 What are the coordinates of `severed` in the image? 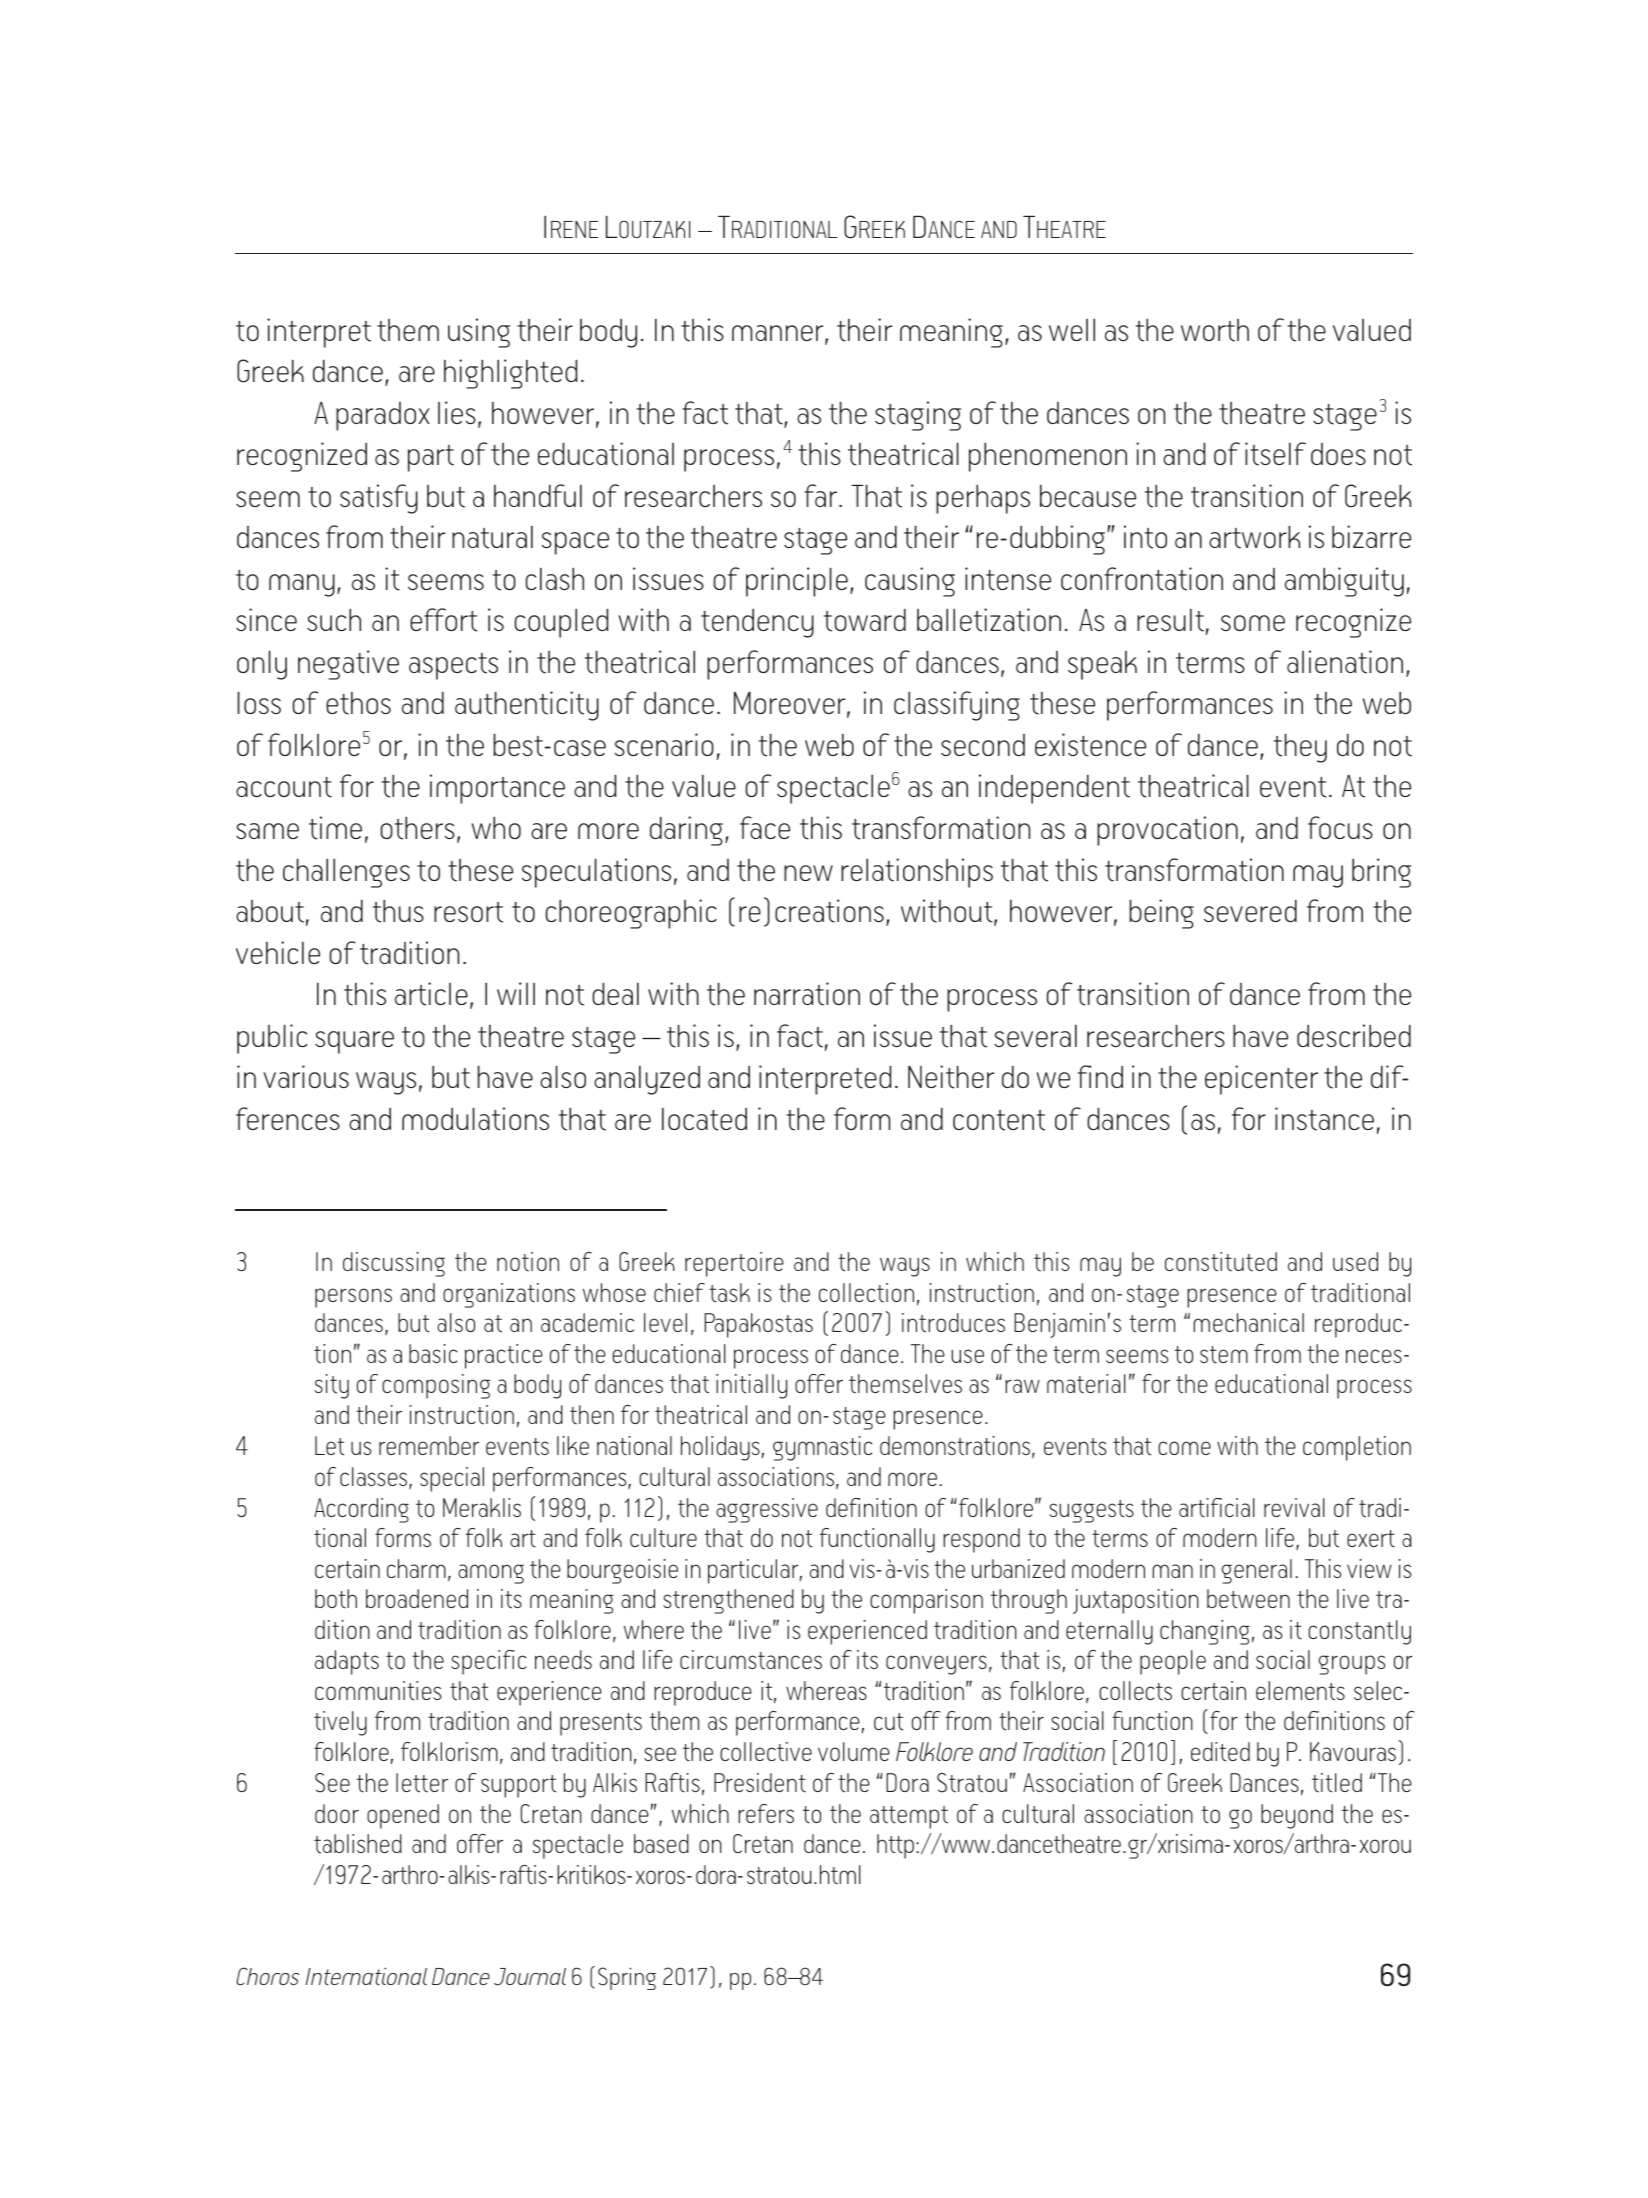 It's located at (1250, 911).
